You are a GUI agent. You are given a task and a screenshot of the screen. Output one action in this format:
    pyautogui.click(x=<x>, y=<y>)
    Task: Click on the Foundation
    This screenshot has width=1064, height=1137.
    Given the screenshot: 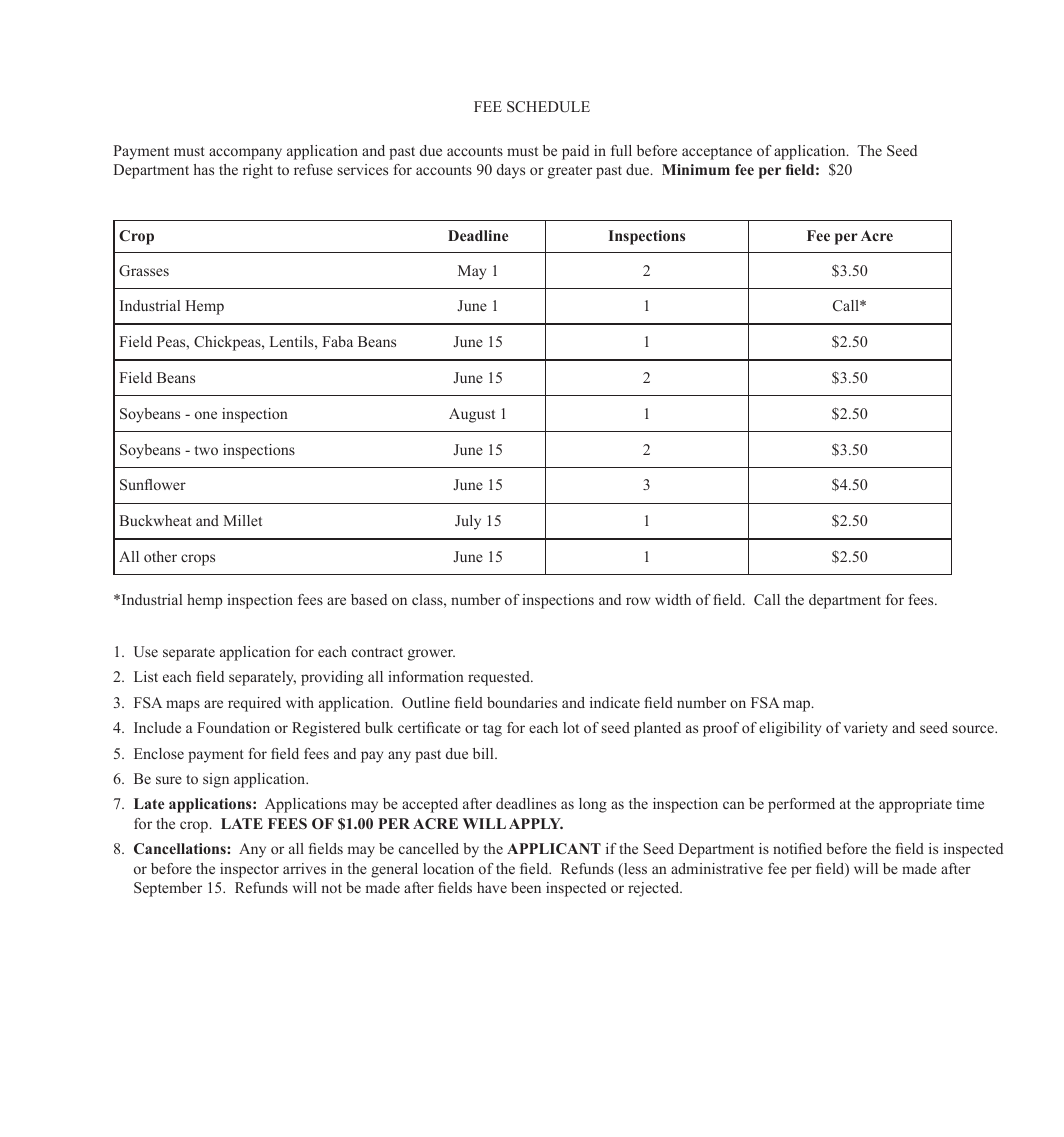 What is the action you would take?
    pyautogui.click(x=233, y=727)
